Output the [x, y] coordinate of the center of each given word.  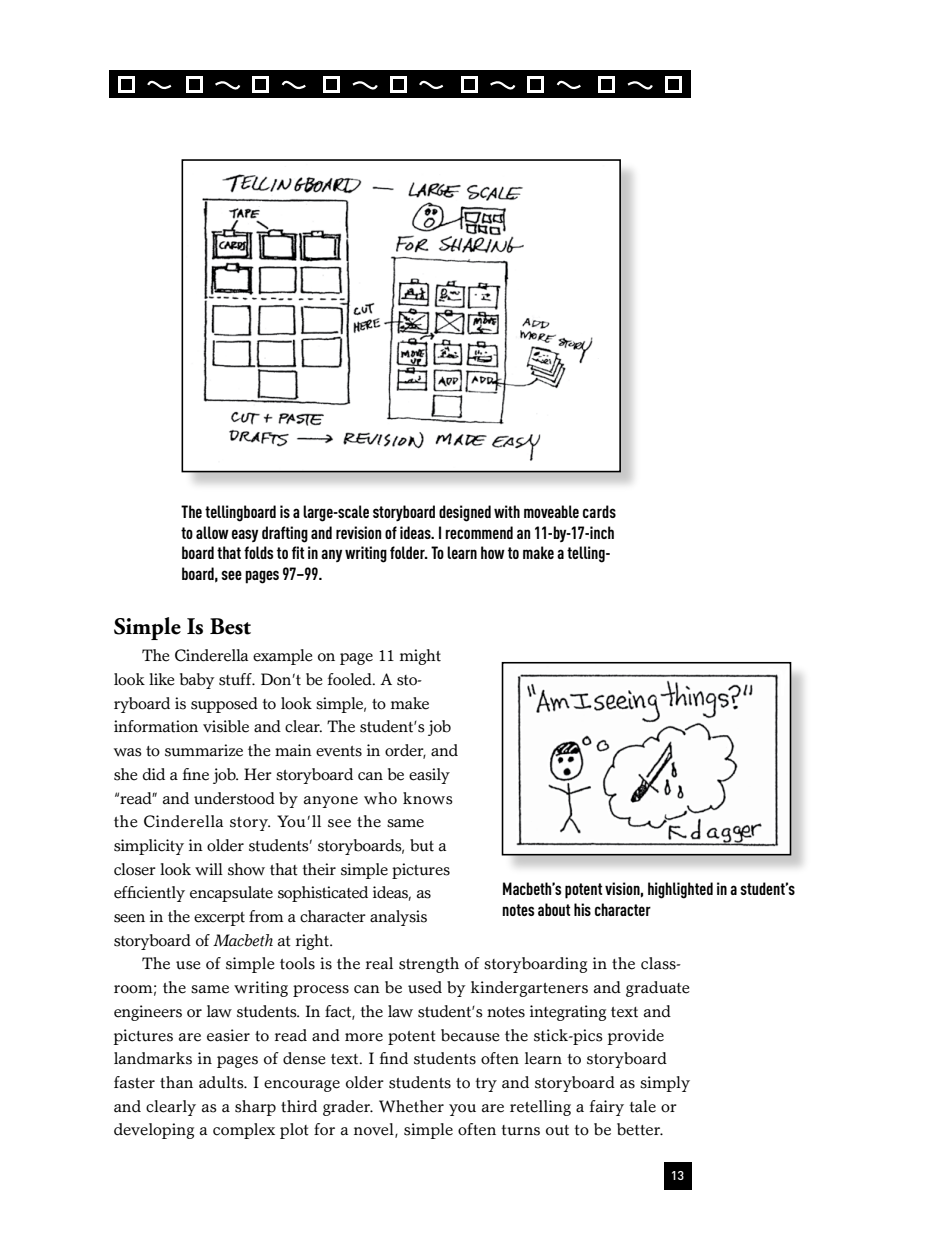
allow [212, 532]
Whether [411, 1106]
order [405, 751]
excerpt [219, 919]
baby [197, 681]
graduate [658, 989]
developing [154, 1131]
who [380, 798]
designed [465, 513]
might [420, 657]
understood [234, 798]
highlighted [680, 890]
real [379, 963]
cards [599, 511]
